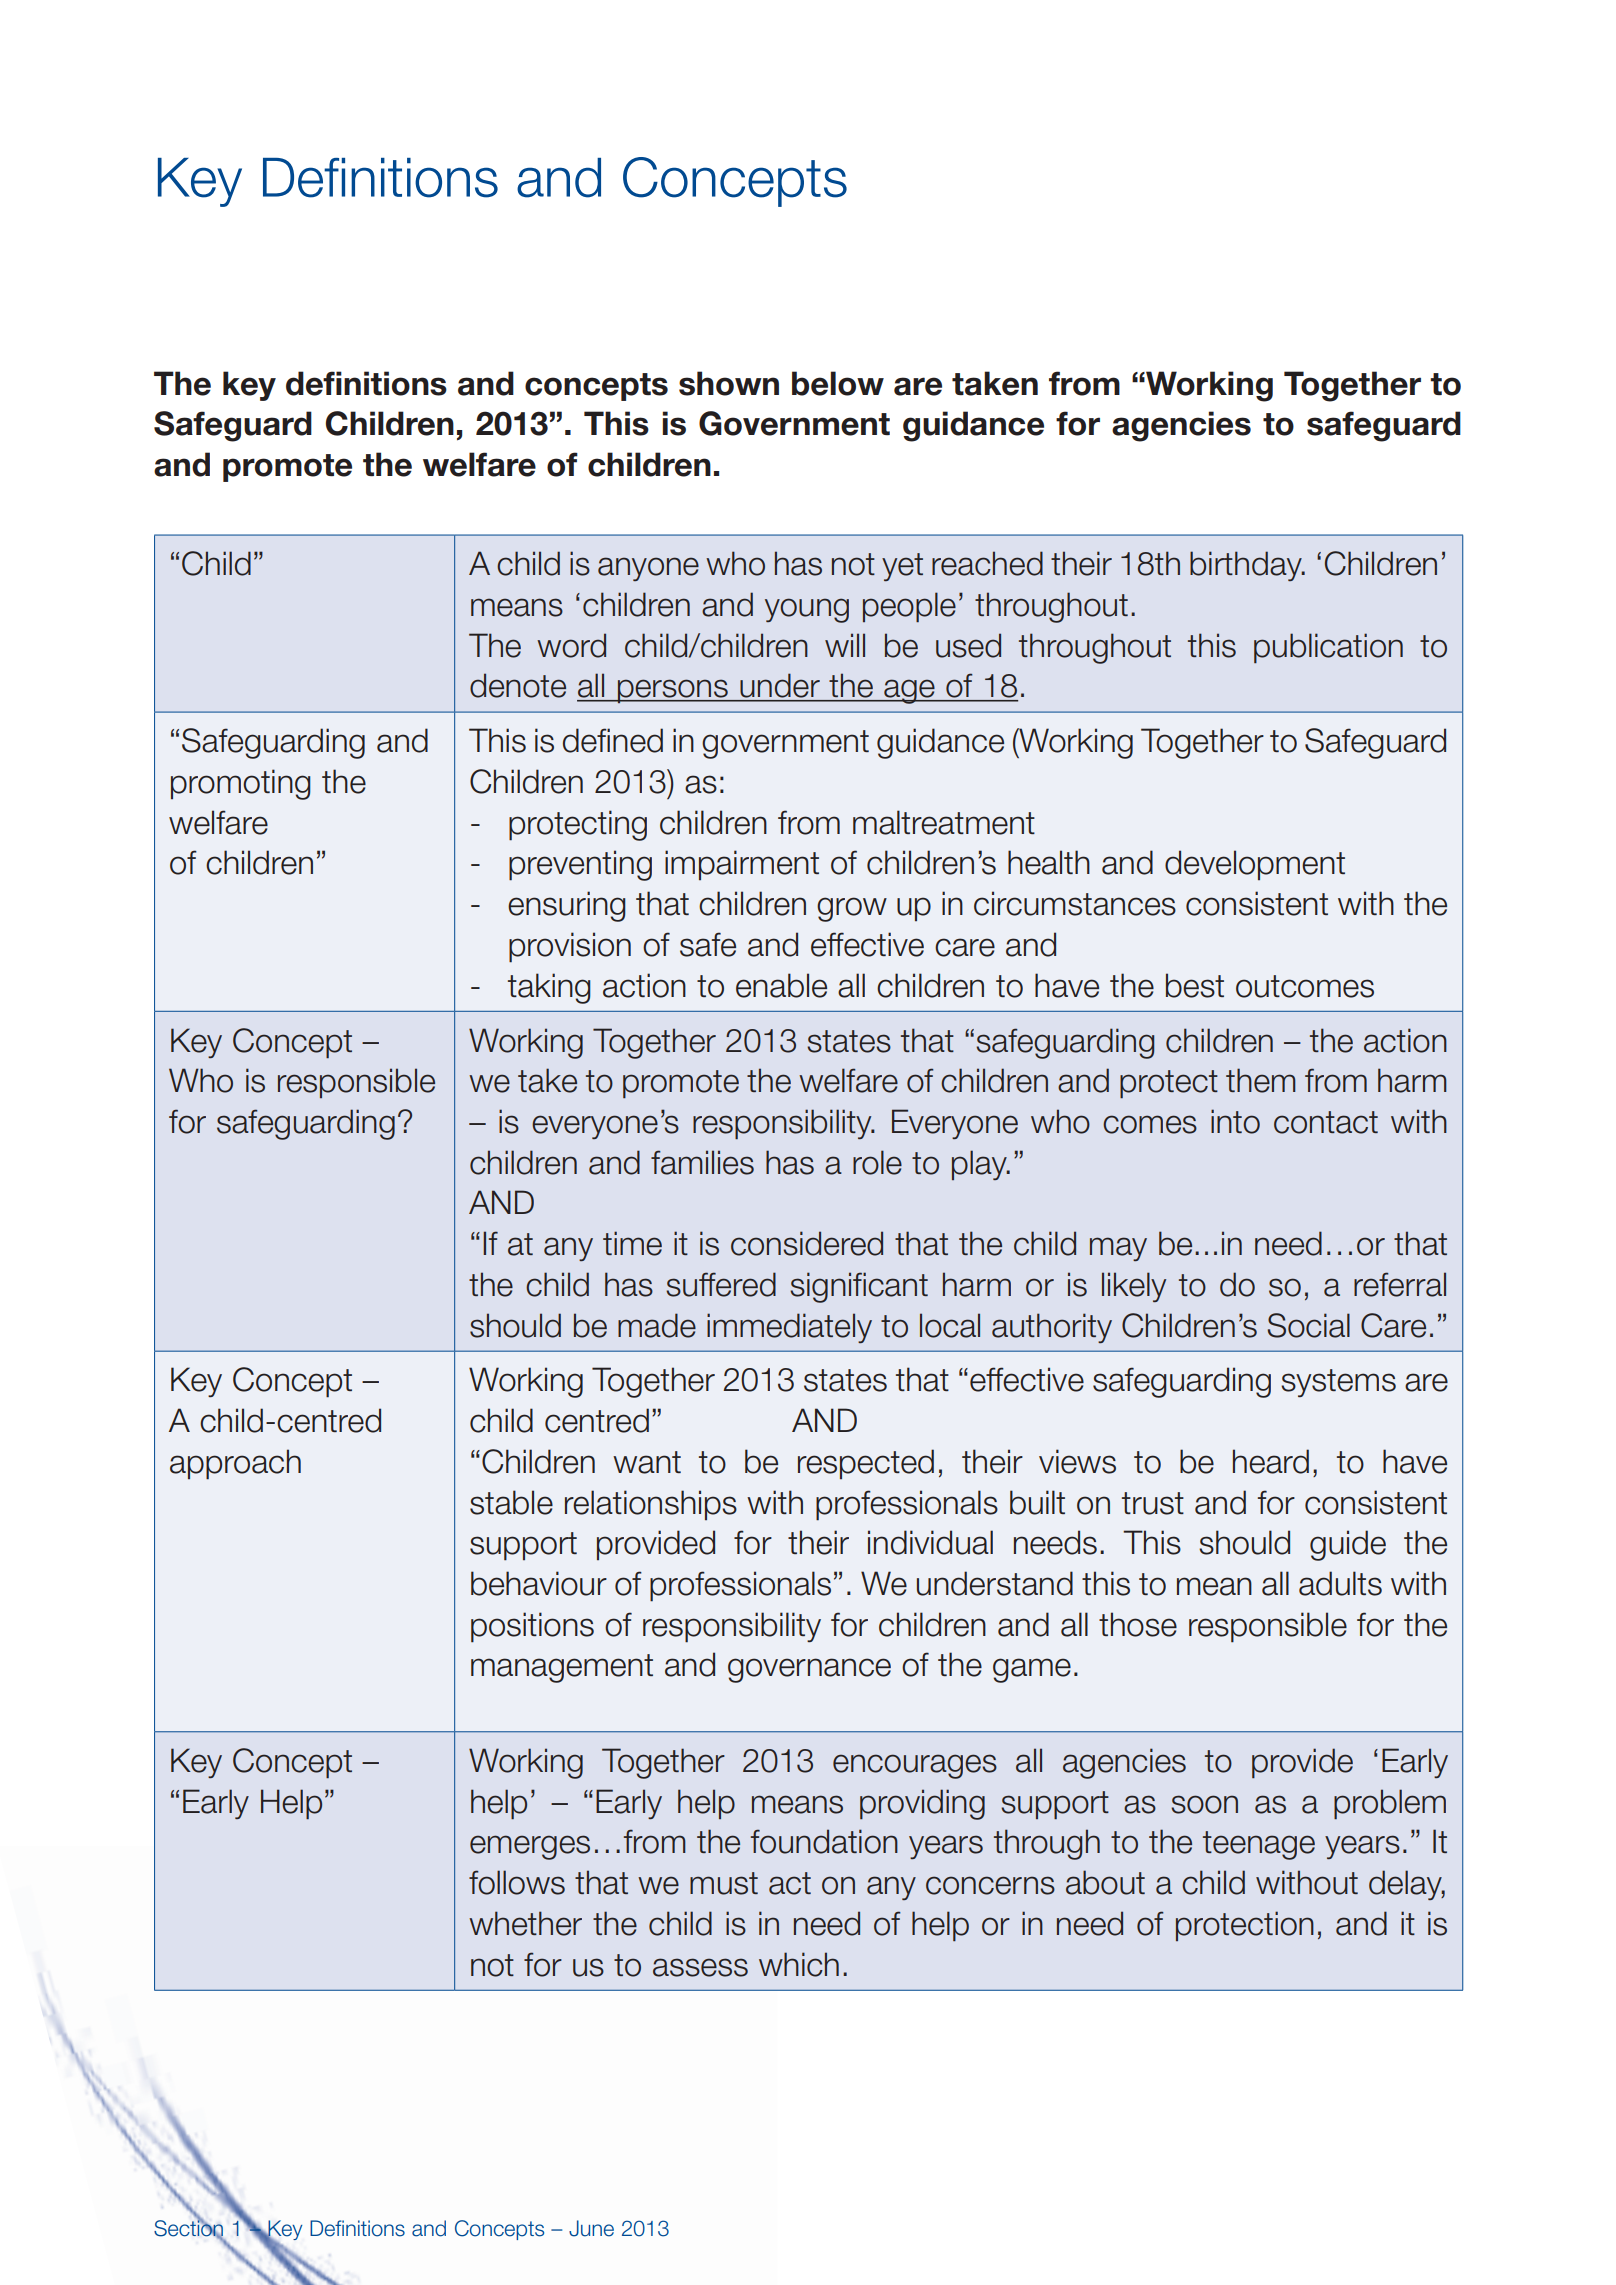  I want to click on below, so click(838, 383).
